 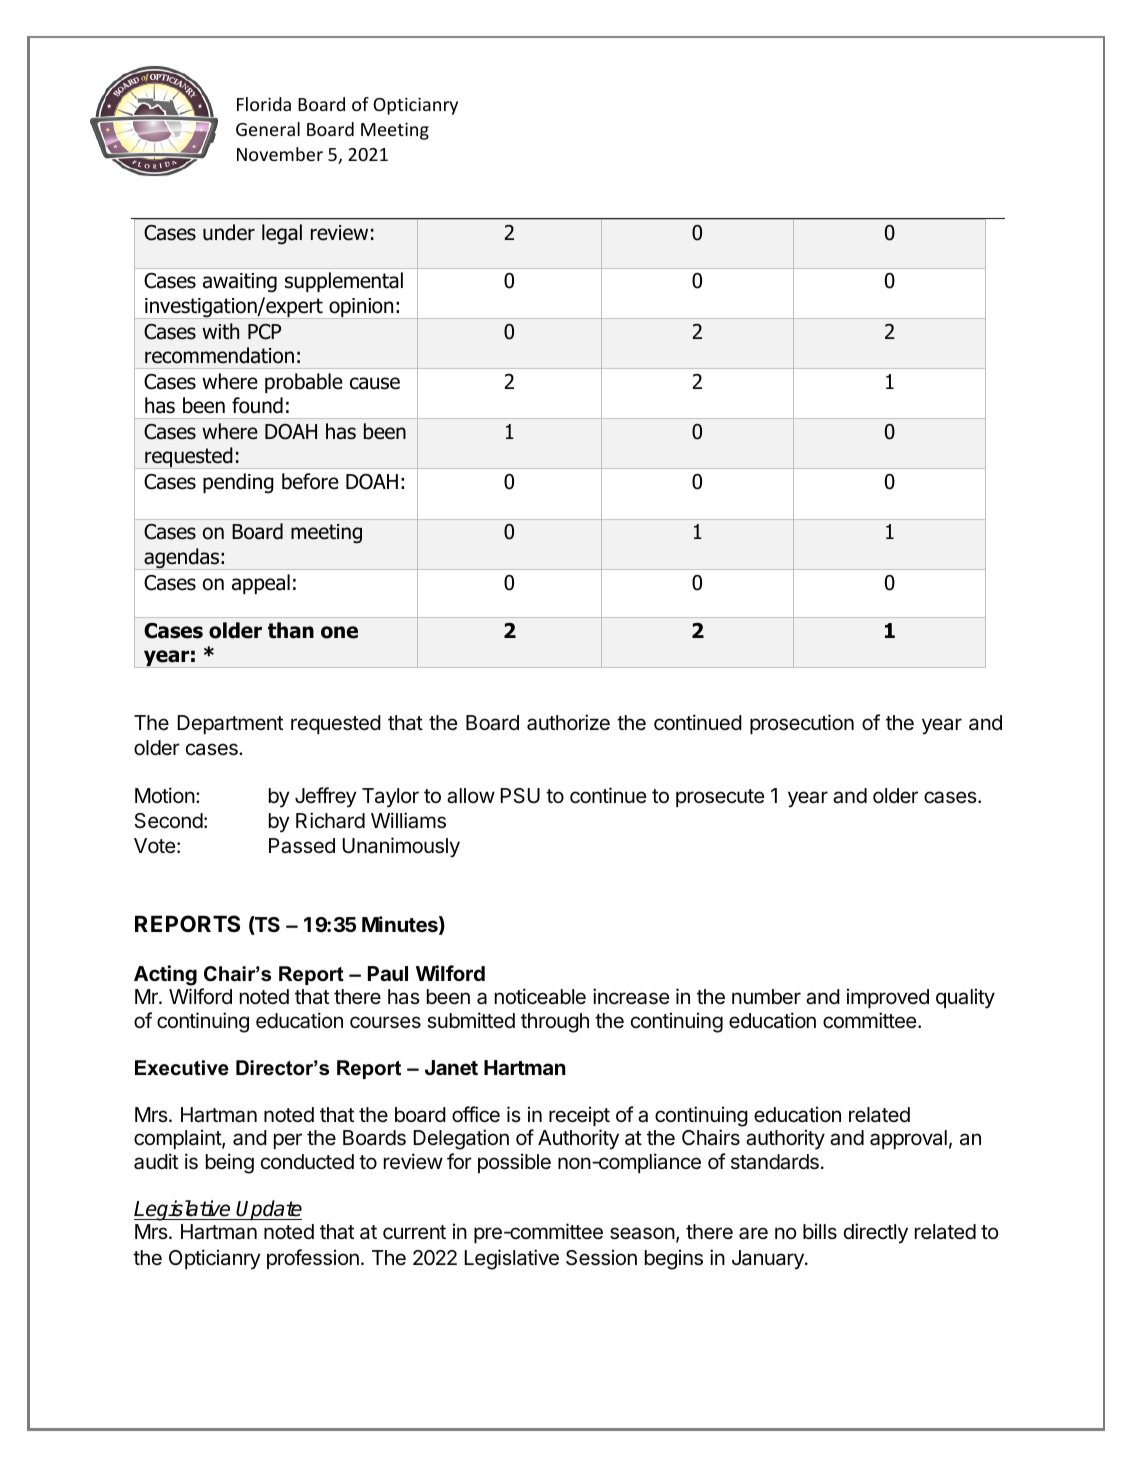 What do you see at coordinates (720, 798) in the screenshot?
I see `prosecute` at bounding box center [720, 798].
